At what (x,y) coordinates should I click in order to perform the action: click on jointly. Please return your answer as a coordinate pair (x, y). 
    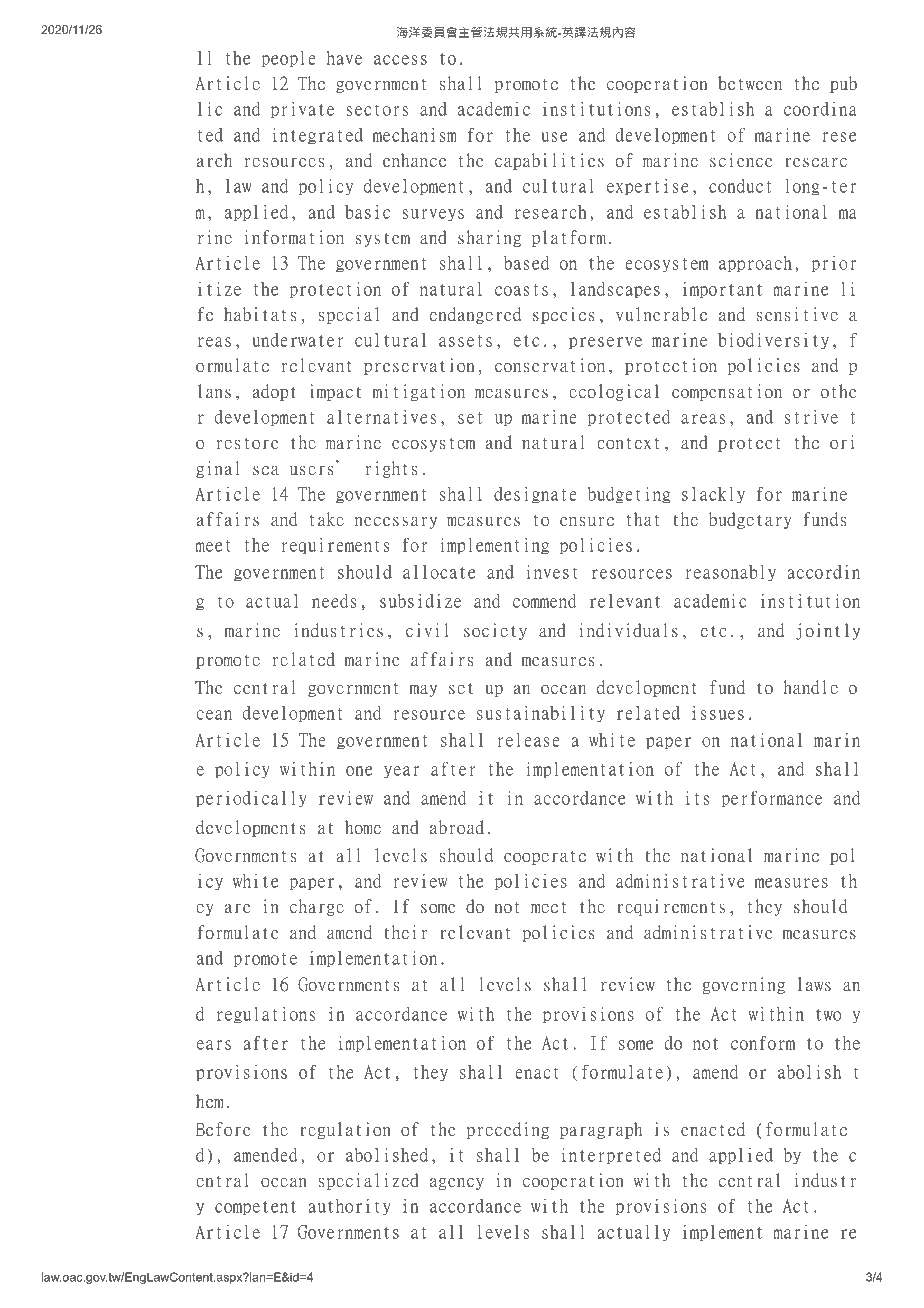
    Looking at the image, I should click on (828, 631).
